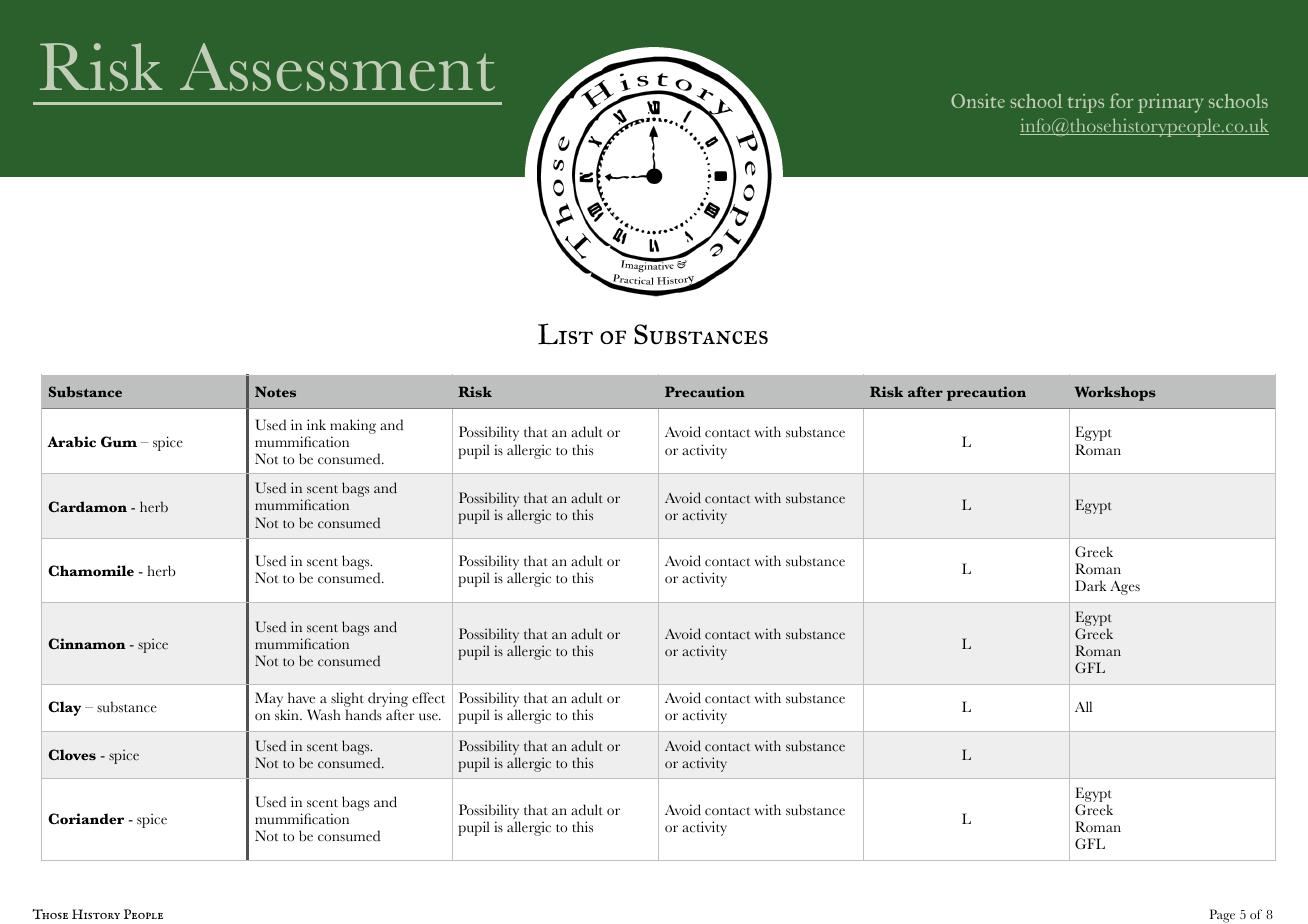 The width and height of the screenshot is (1308, 924). What do you see at coordinates (1090, 585) in the screenshot?
I see `Dark` at bounding box center [1090, 585].
